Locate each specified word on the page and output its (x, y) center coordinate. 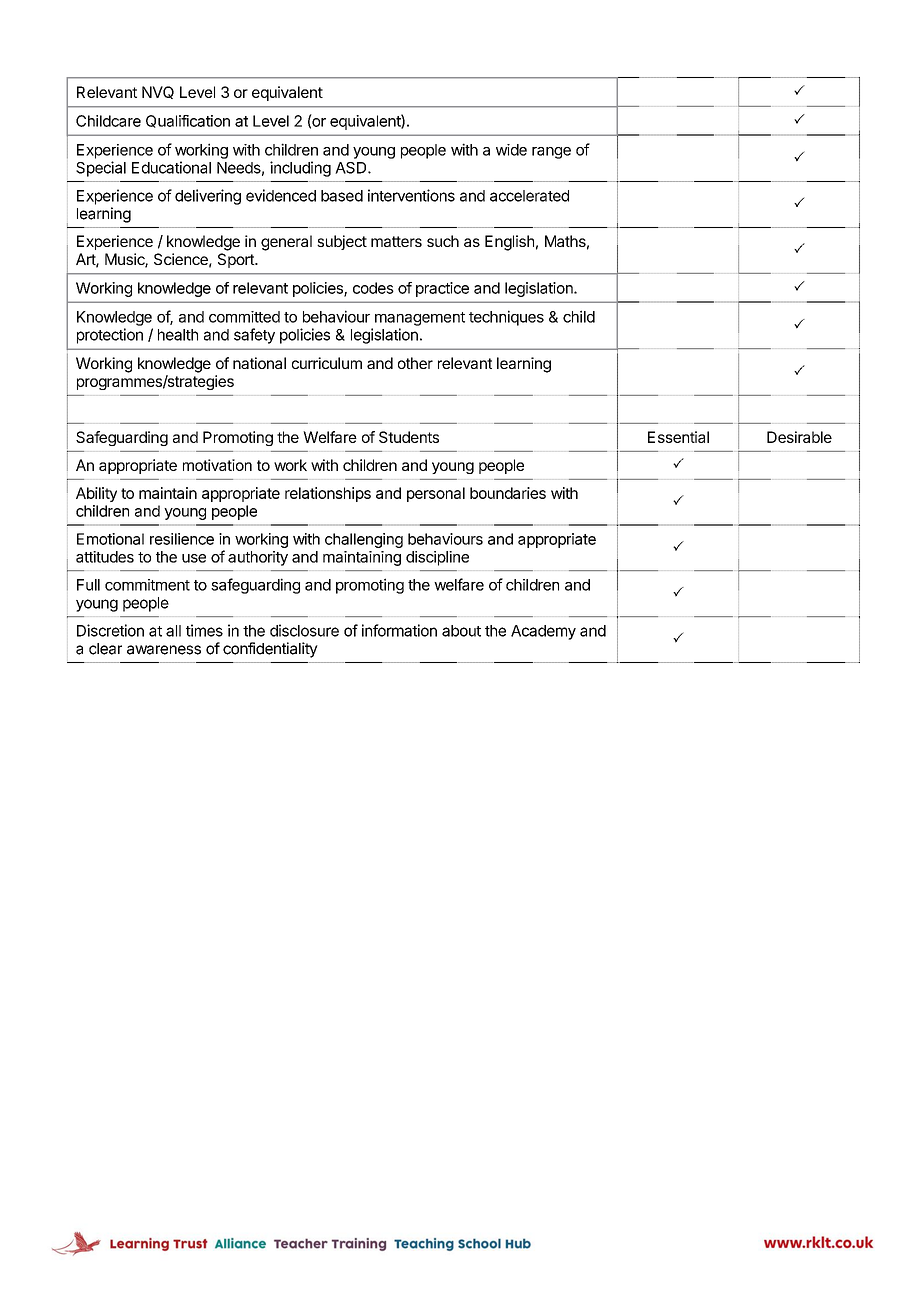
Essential (678, 437)
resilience (182, 539)
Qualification (188, 121)
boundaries (508, 493)
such (443, 241)
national (259, 363)
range (551, 153)
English (509, 243)
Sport (237, 260)
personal (436, 494)
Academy (543, 632)
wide (511, 150)
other (415, 363)
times (204, 630)
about (461, 631)
